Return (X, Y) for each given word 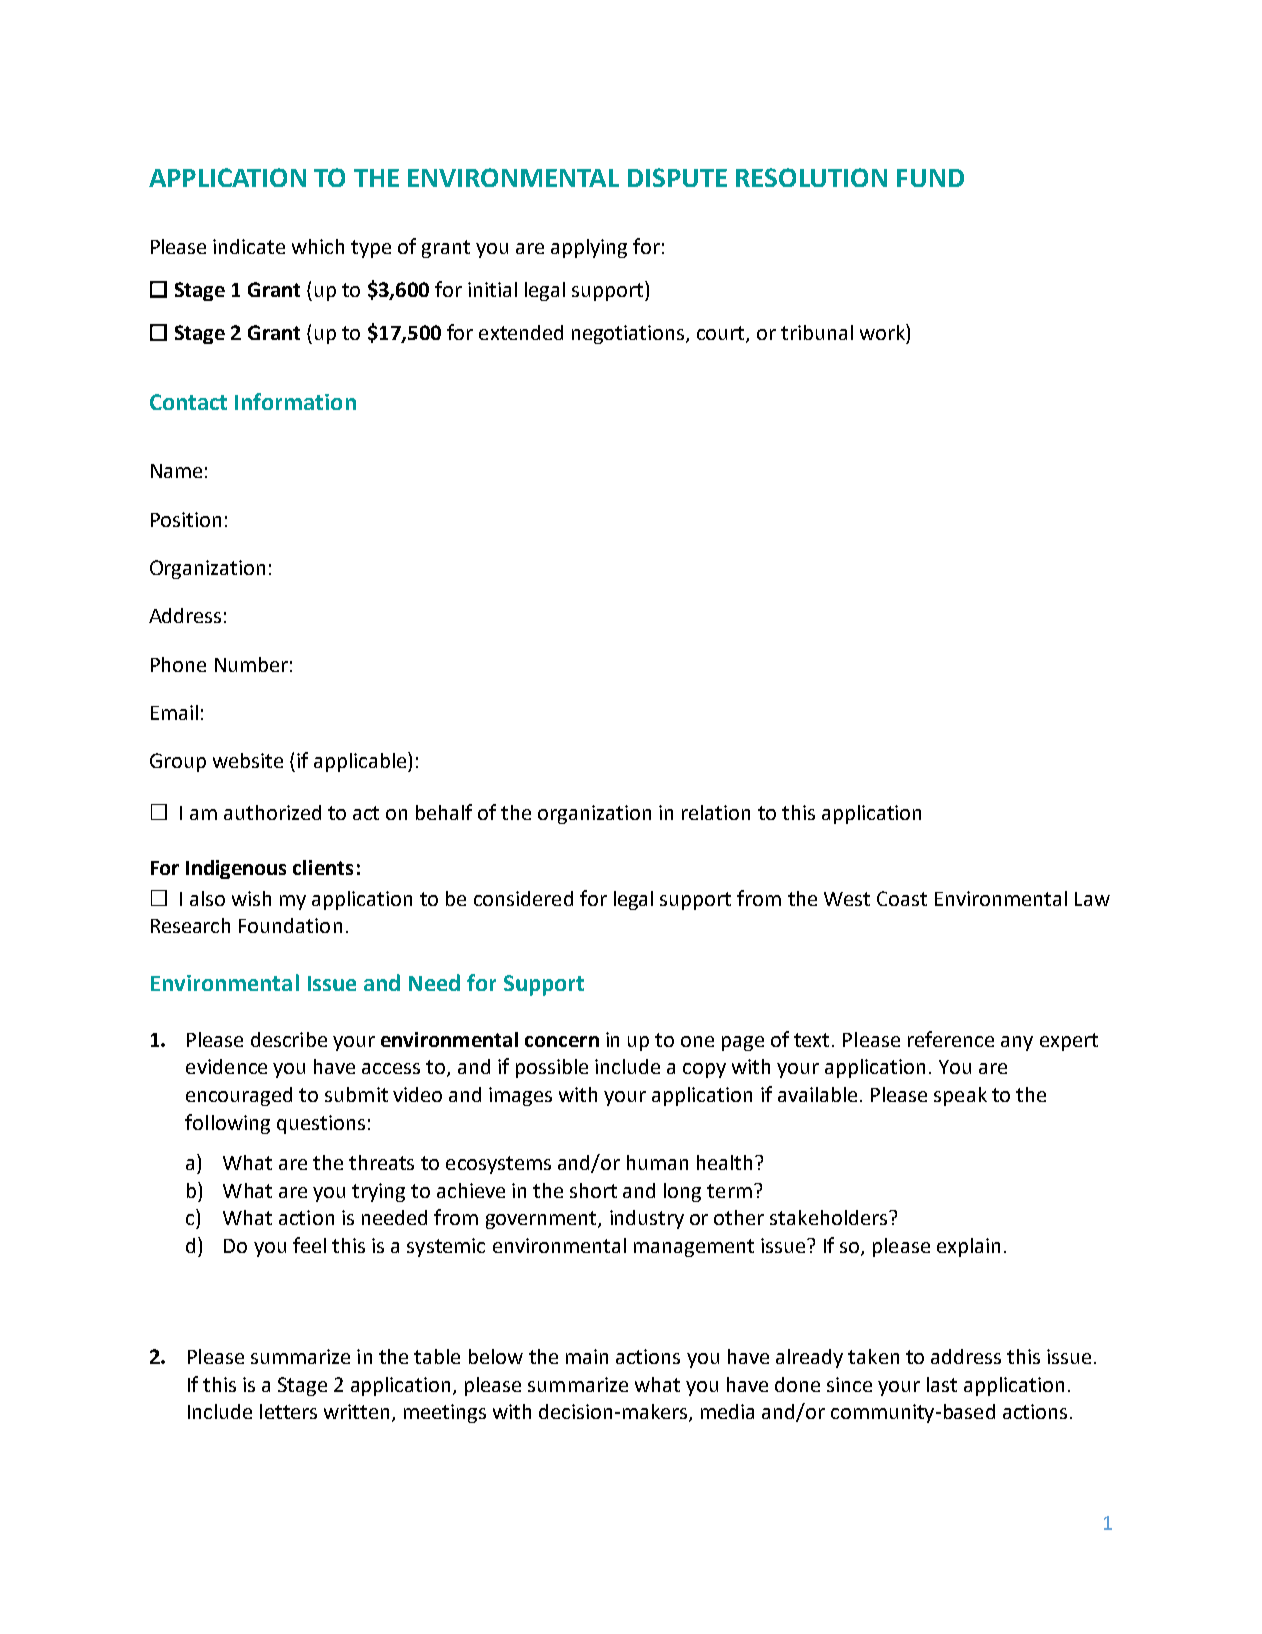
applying (589, 248)
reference (951, 1039)
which (318, 246)
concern (562, 1041)
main (587, 1356)
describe (289, 1039)
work (883, 332)
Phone (178, 664)
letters (288, 1411)
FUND (930, 178)
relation (716, 812)
